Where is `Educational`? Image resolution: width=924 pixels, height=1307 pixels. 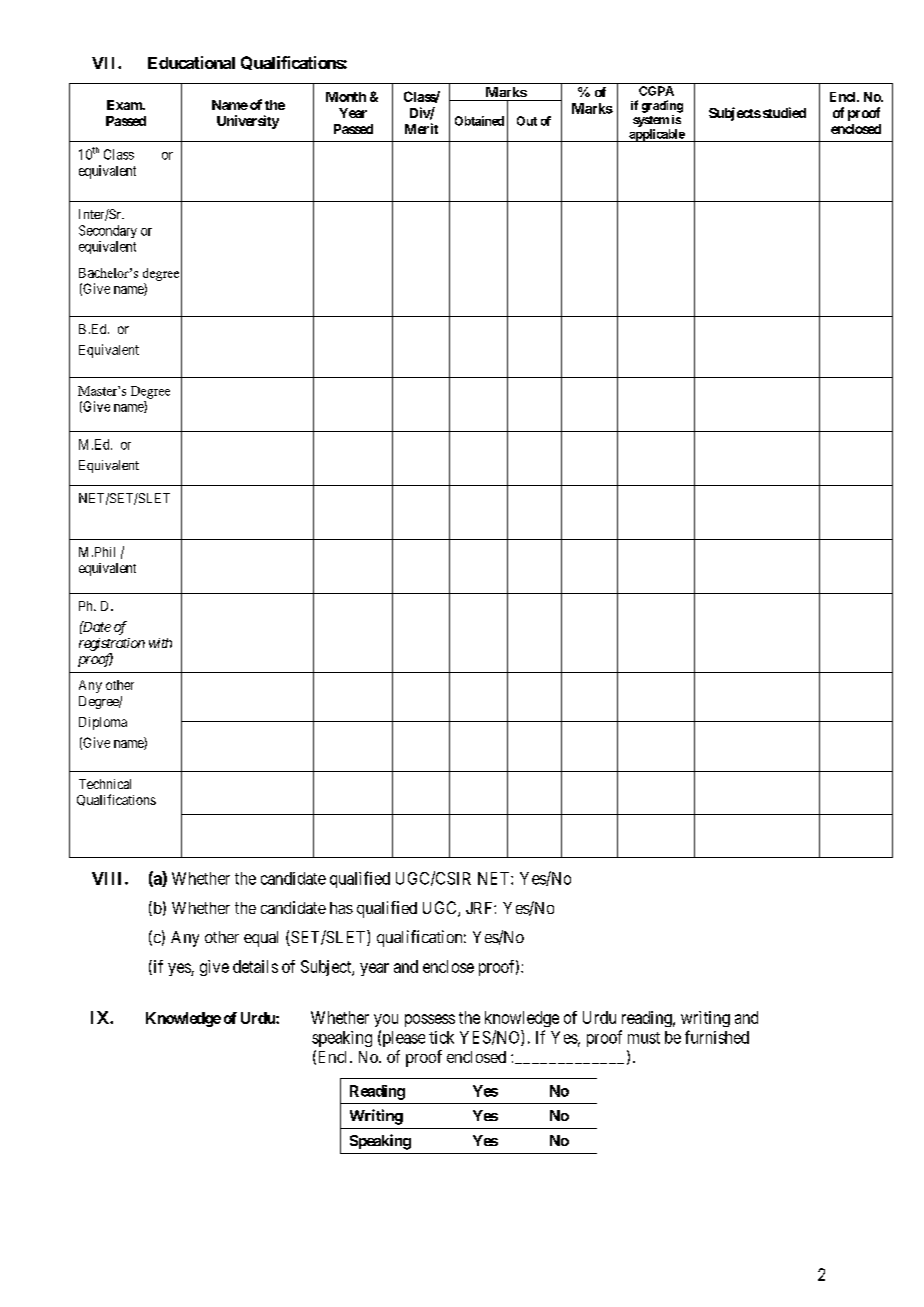 Educational is located at coordinates (191, 62).
